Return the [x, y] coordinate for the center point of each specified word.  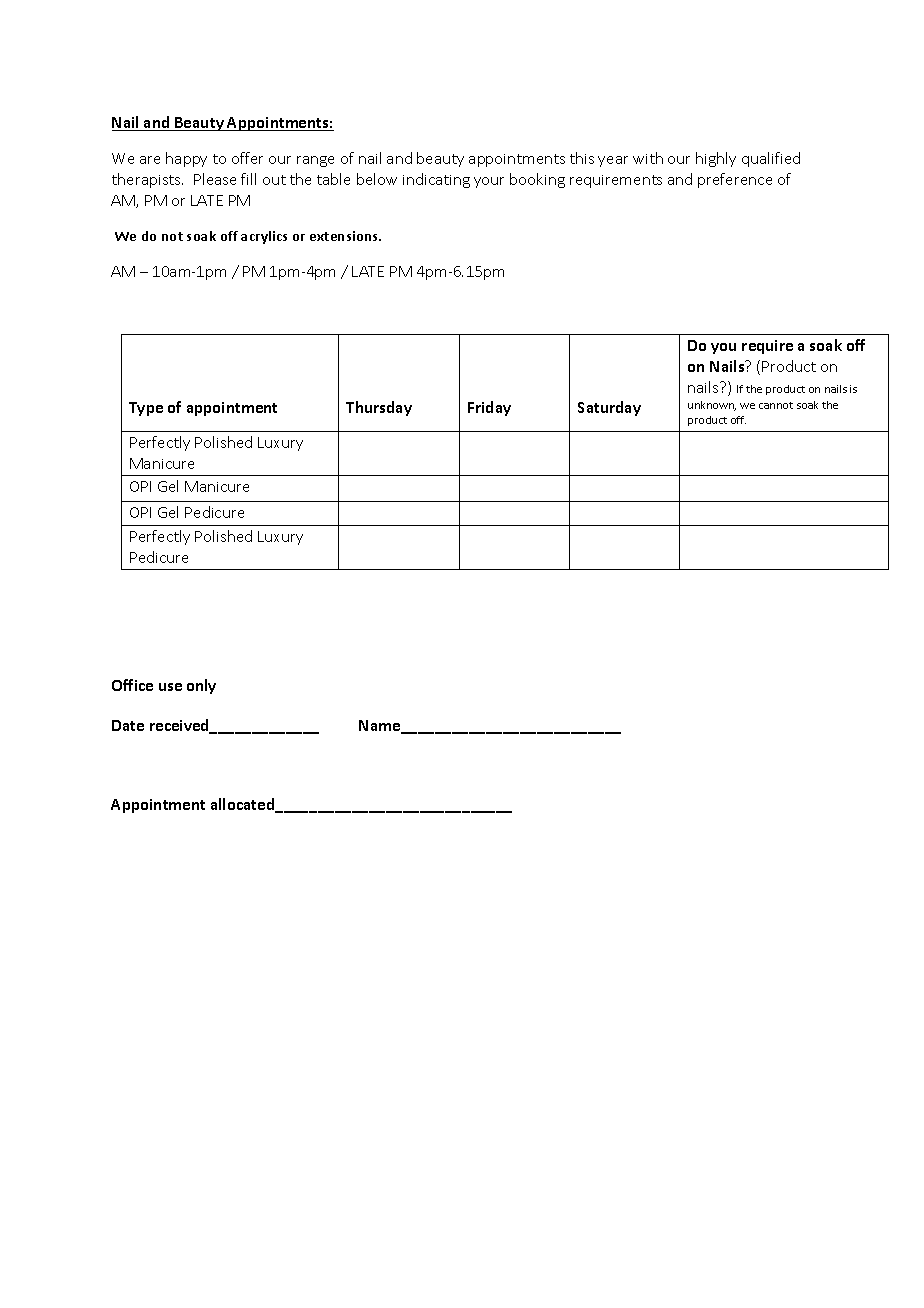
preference [735, 180]
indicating [436, 180]
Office [132, 685]
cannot [776, 405]
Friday [489, 408]
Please [215, 179]
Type [146, 409]
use [170, 687]
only [201, 686]
